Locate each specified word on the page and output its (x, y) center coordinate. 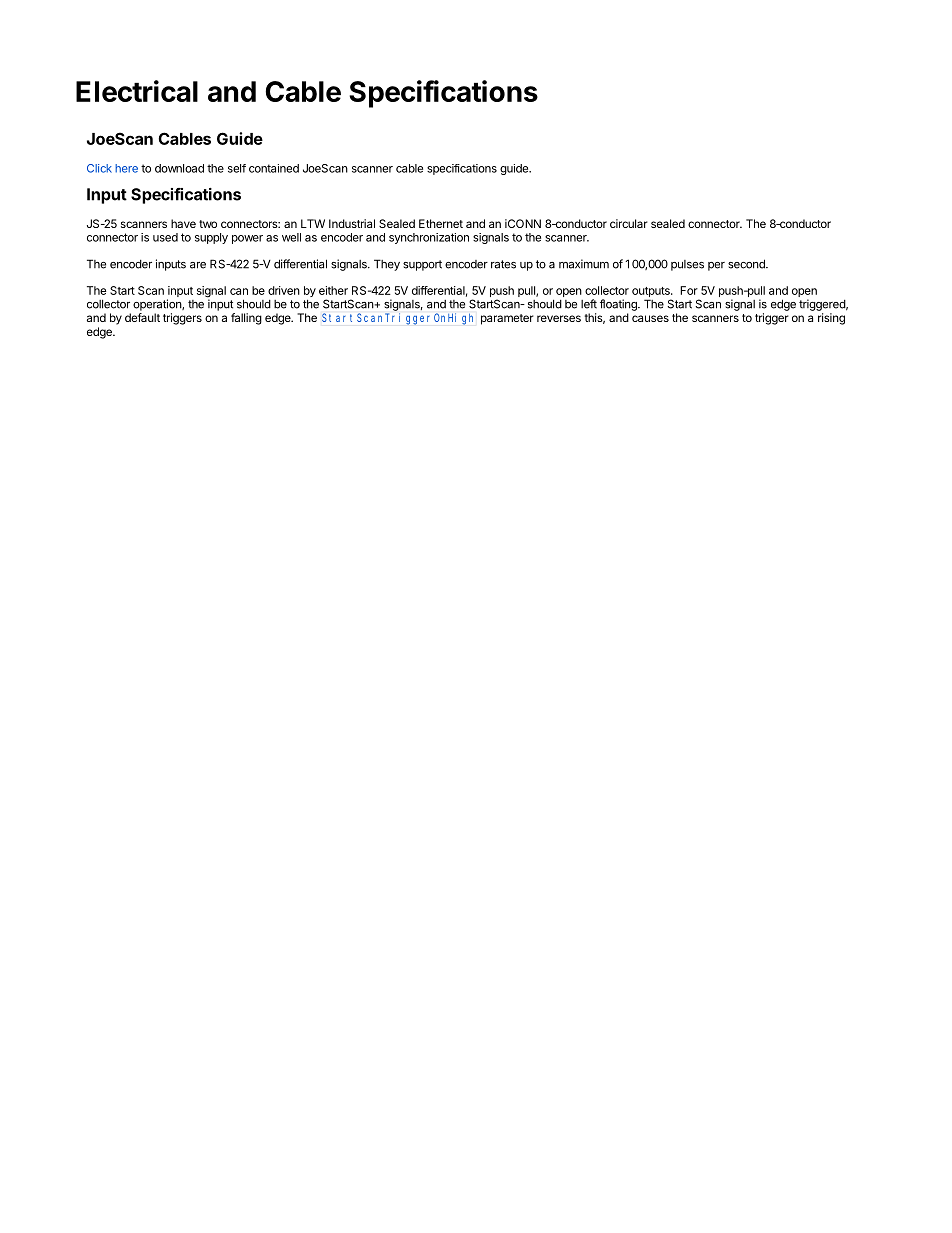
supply (211, 238)
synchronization (429, 238)
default (142, 317)
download (179, 168)
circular (629, 223)
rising (831, 319)
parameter (507, 319)
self (237, 168)
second (747, 264)
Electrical (137, 91)
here (126, 168)
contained (274, 168)
